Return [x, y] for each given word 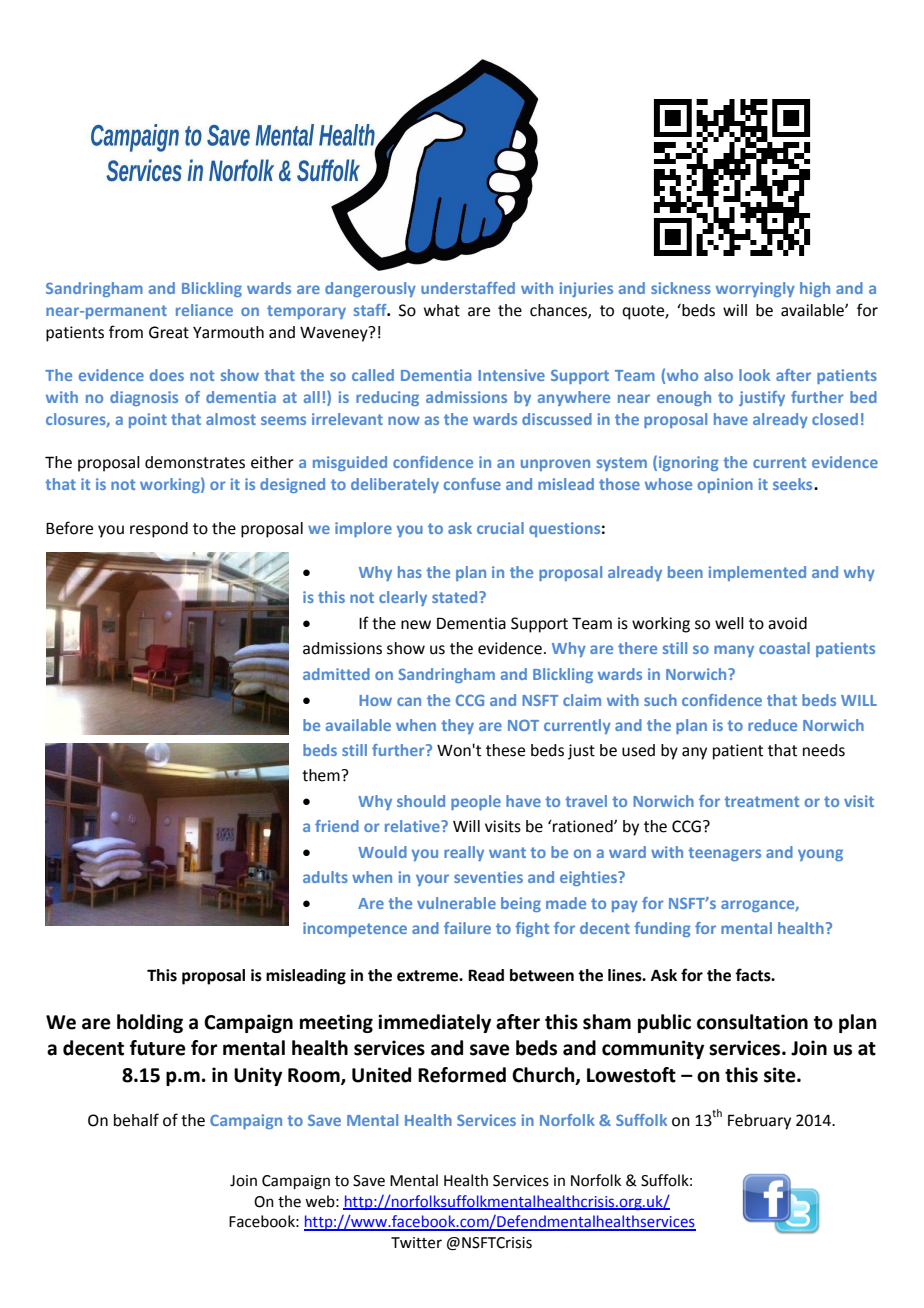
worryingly [755, 289]
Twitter [416, 1243]
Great [169, 332]
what [442, 310]
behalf [136, 1120]
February [759, 1122]
